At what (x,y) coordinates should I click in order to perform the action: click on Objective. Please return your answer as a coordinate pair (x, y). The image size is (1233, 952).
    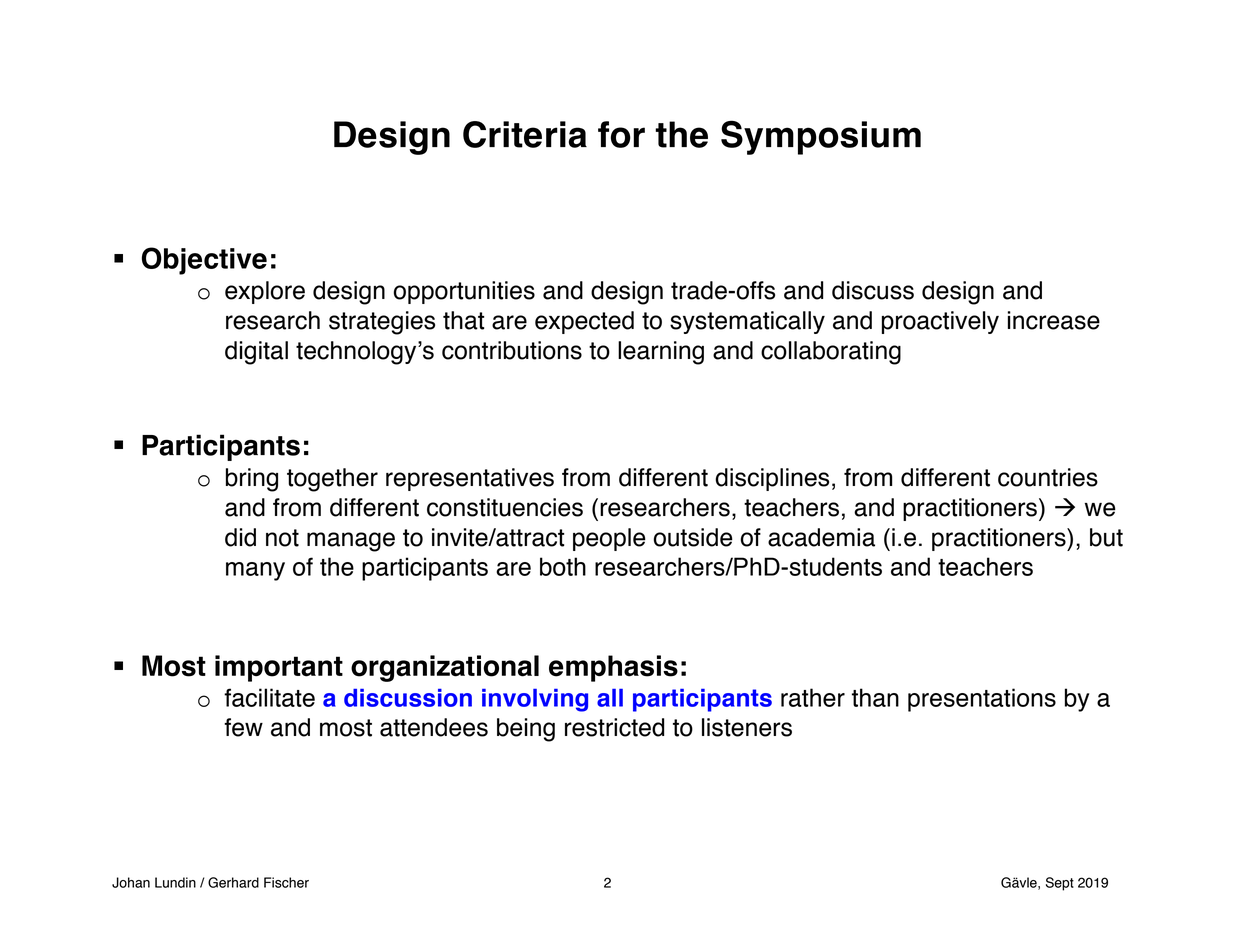
    Looking at the image, I should click on (204, 261).
